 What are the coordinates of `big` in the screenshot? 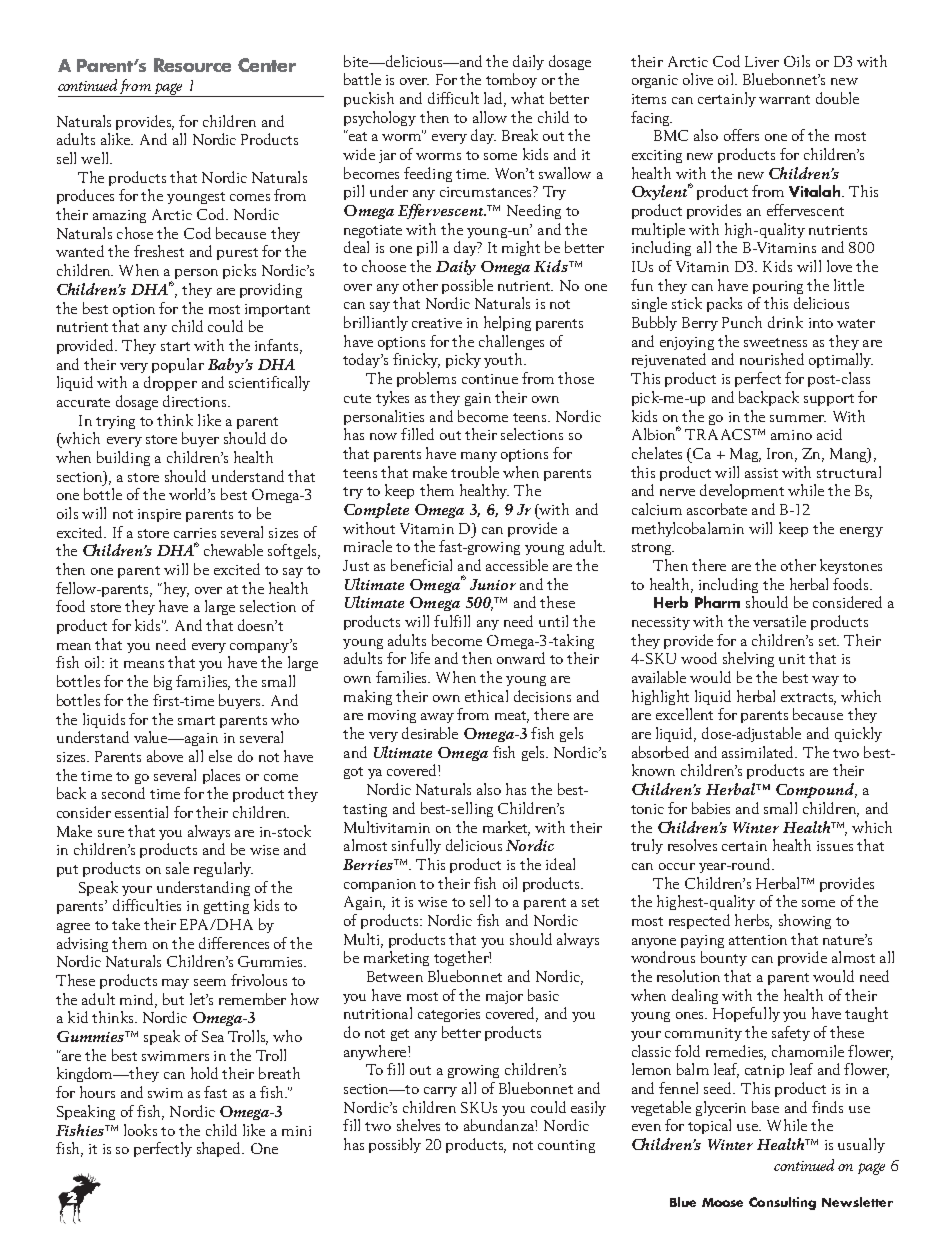 It's located at (163, 682).
